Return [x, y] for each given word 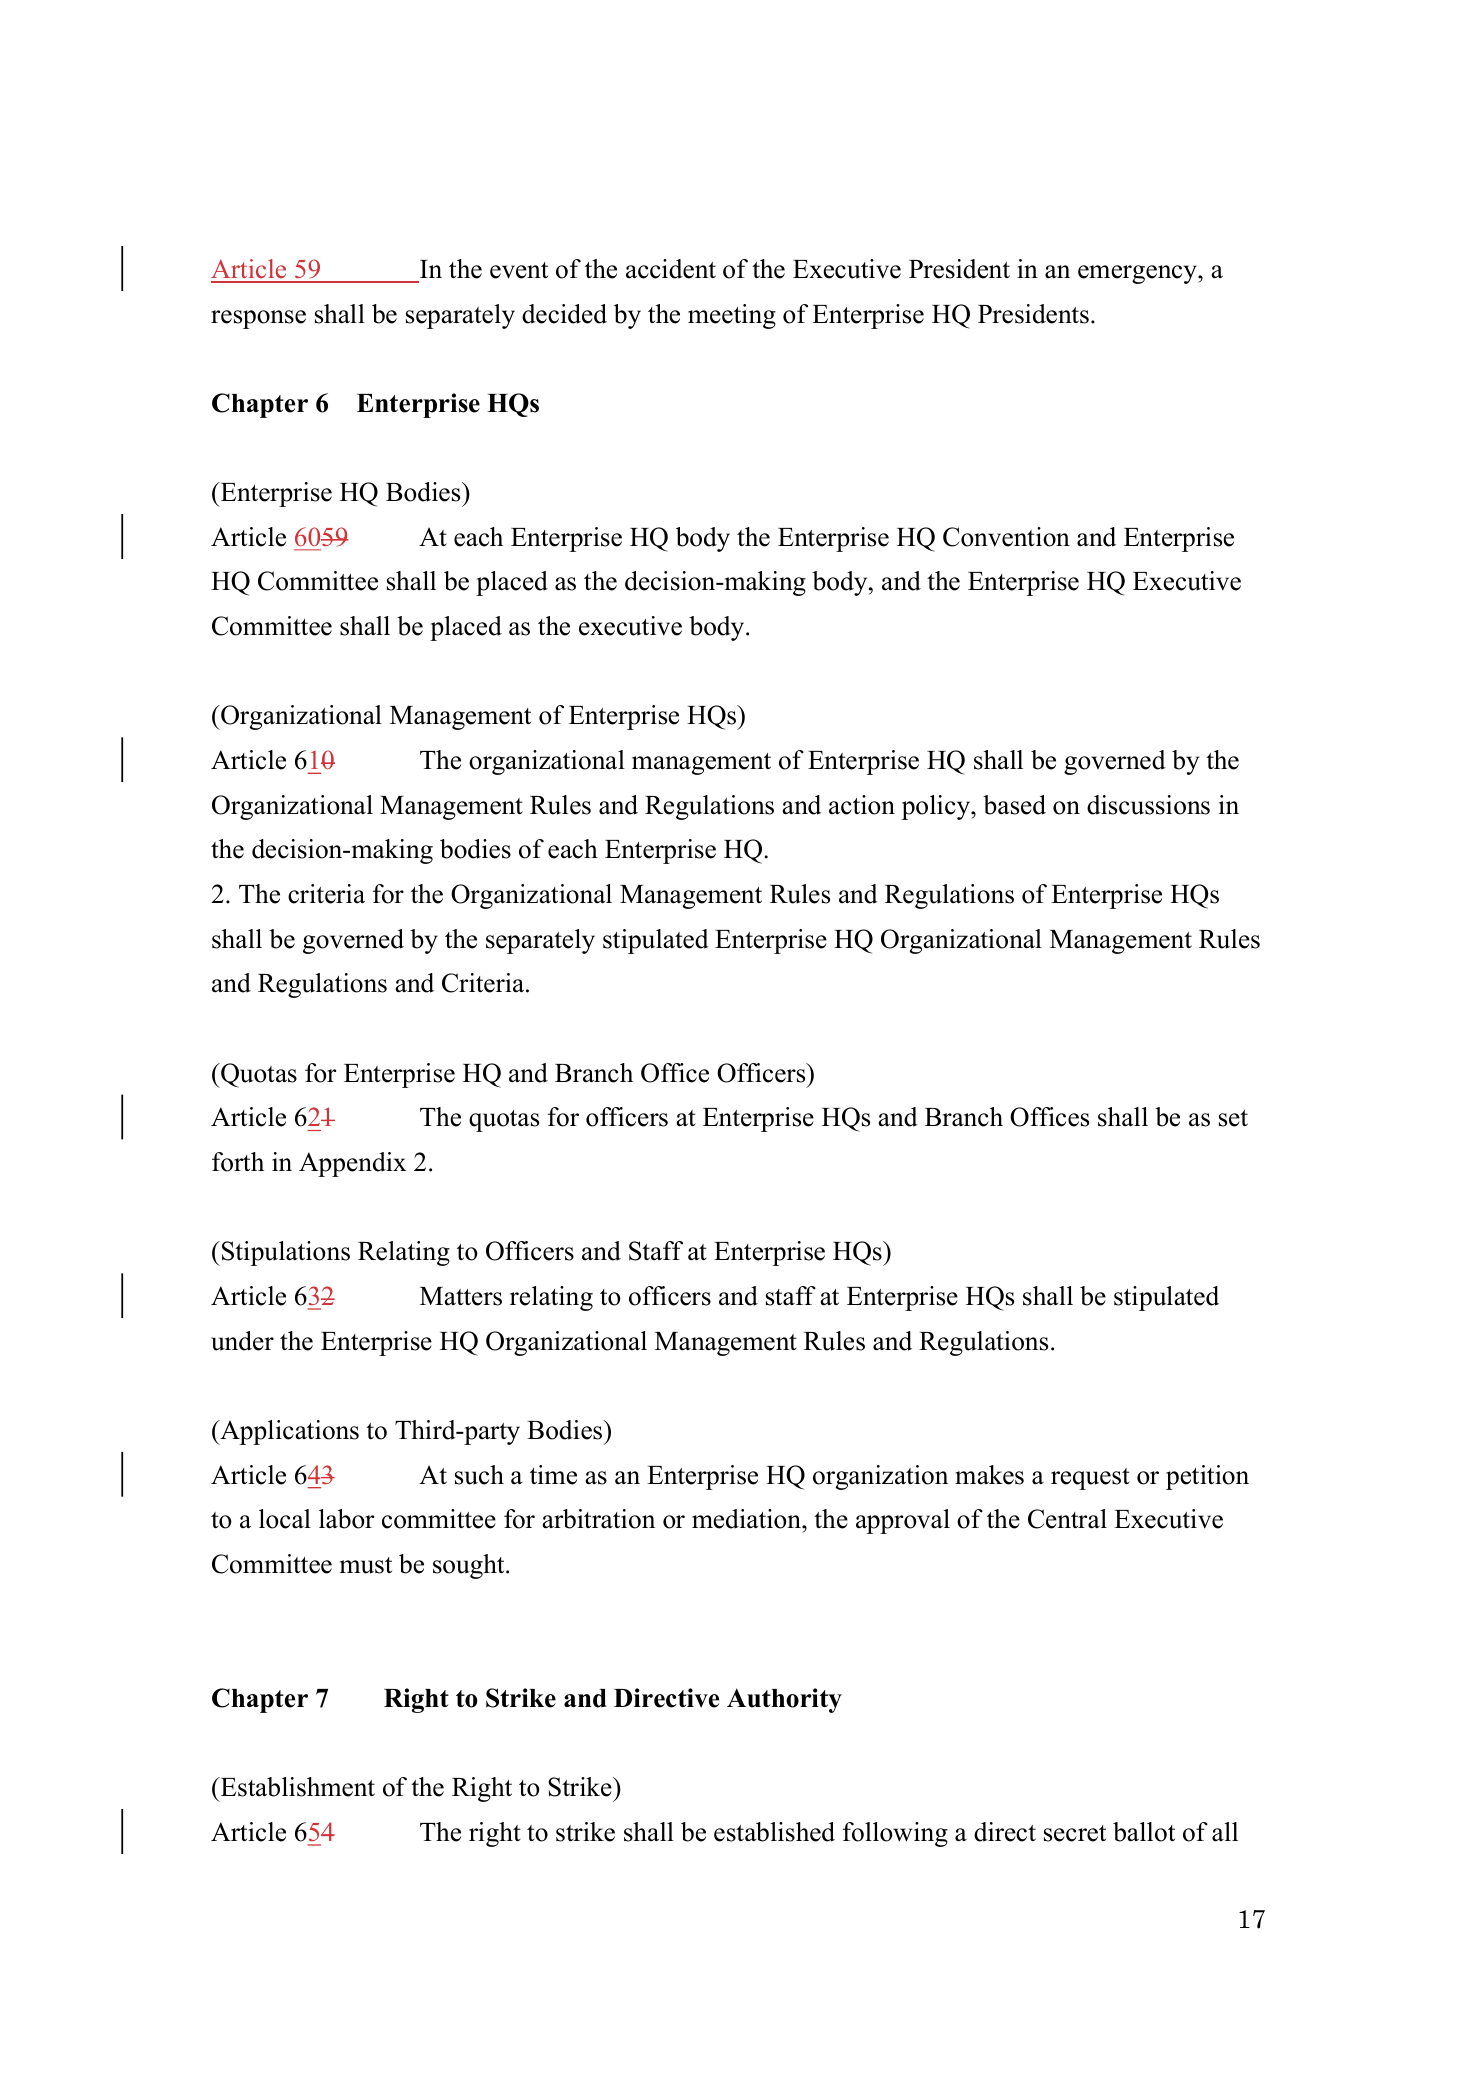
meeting [732, 316]
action [862, 805]
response [258, 319]
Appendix [352, 1164]
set [1233, 1118]
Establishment [296, 1787]
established [774, 1832]
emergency [1138, 274]
